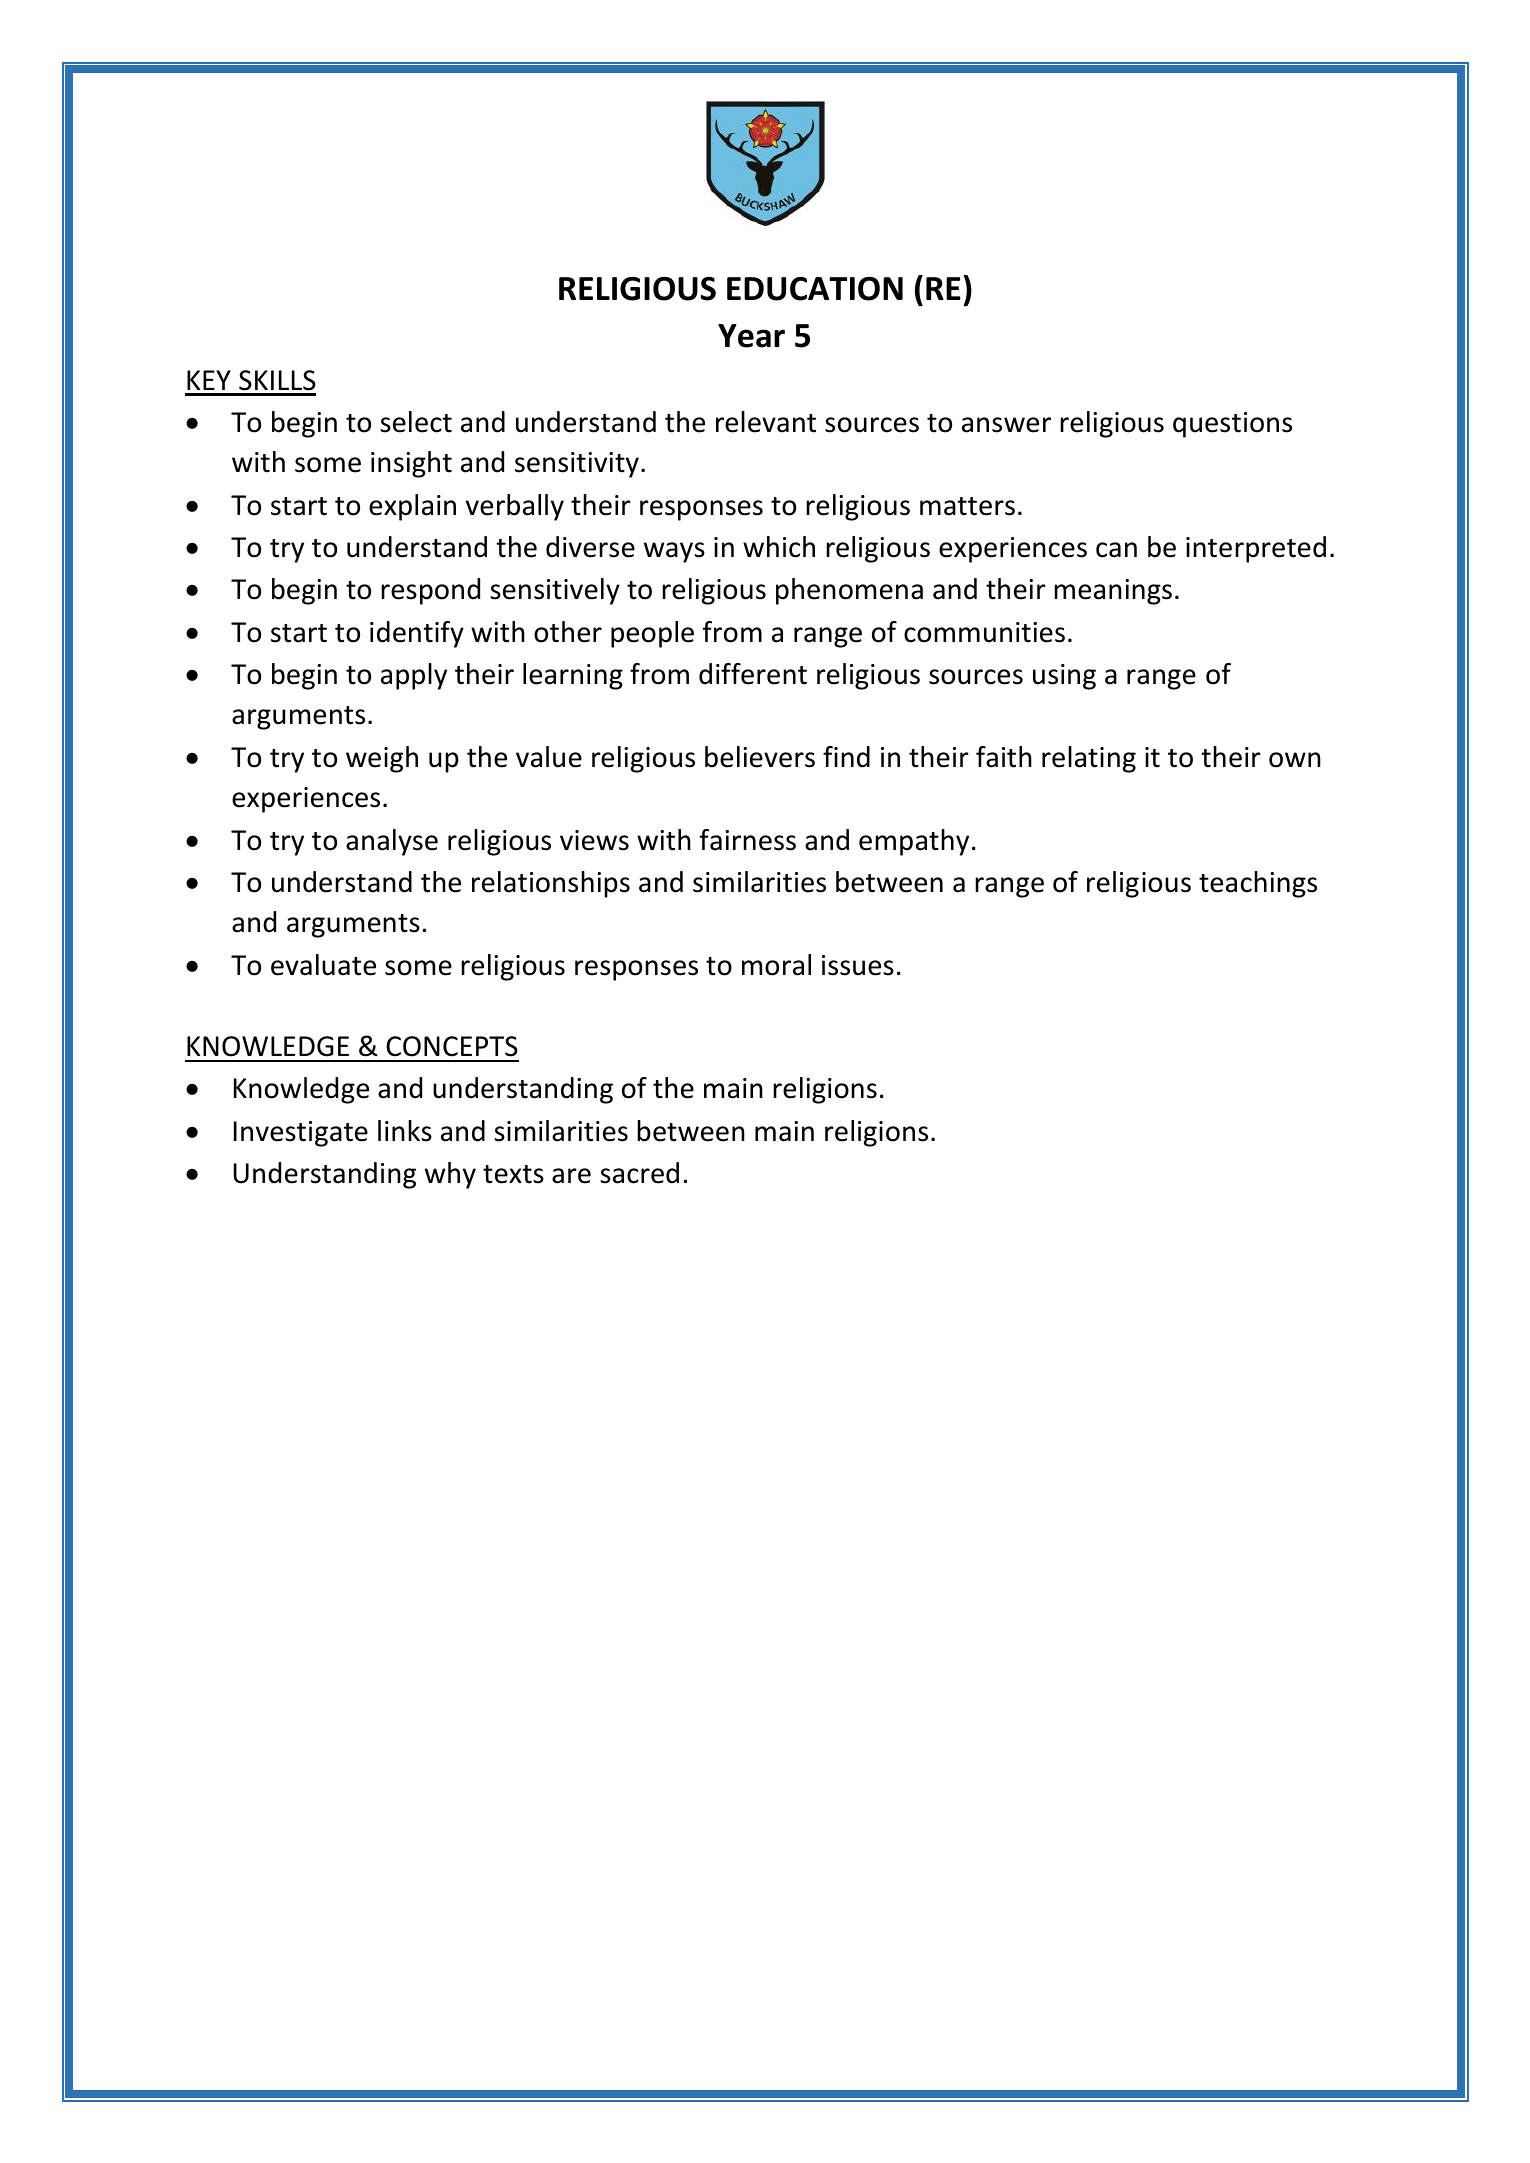  I want to click on teachings, so click(1258, 884).
